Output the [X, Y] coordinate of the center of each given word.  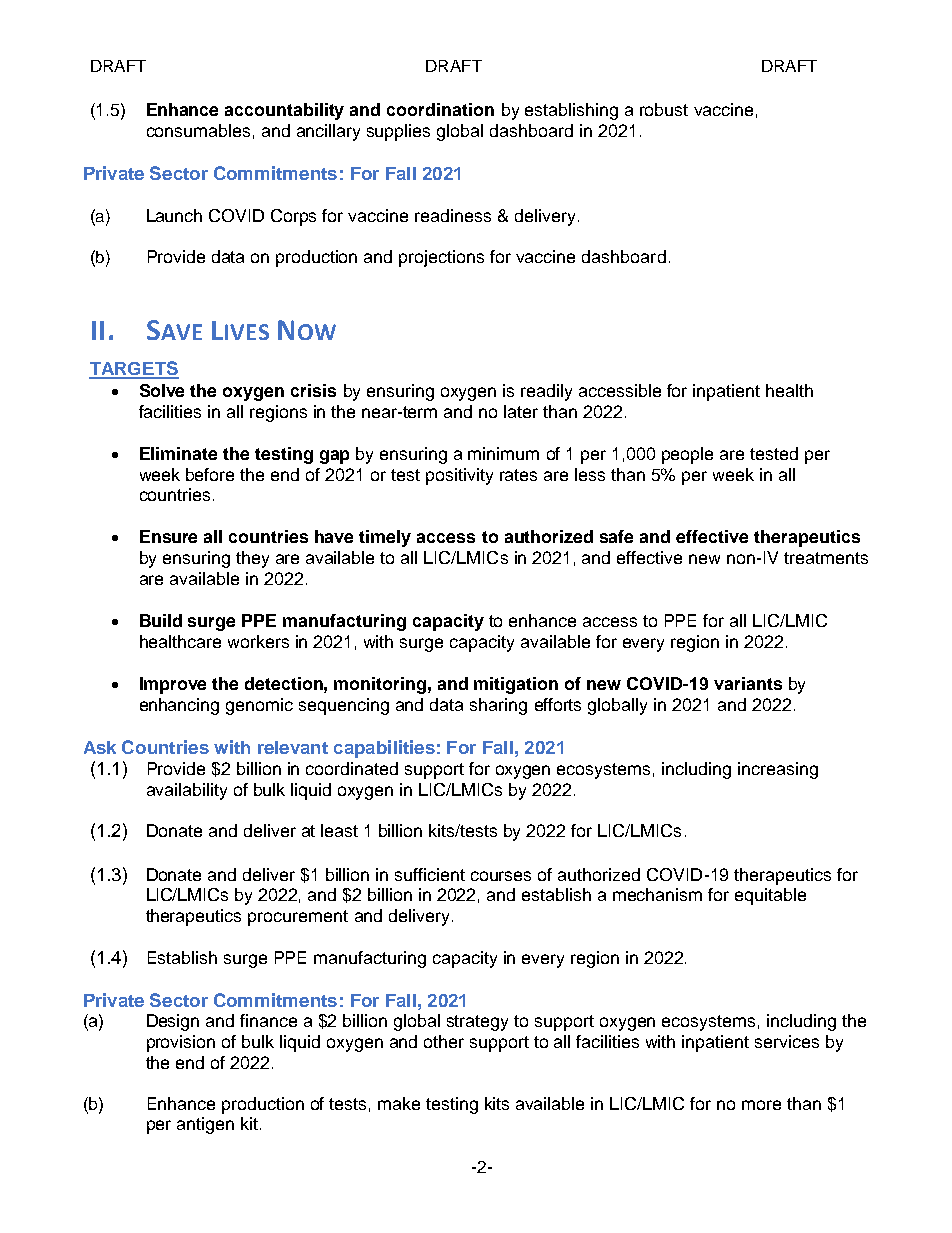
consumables [198, 130]
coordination [440, 109]
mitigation [516, 685]
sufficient [430, 874]
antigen [205, 1125]
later [521, 411]
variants [748, 683]
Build [161, 620]
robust [664, 109]
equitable [770, 896]
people [687, 455]
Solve [162, 390]
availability [187, 791]
